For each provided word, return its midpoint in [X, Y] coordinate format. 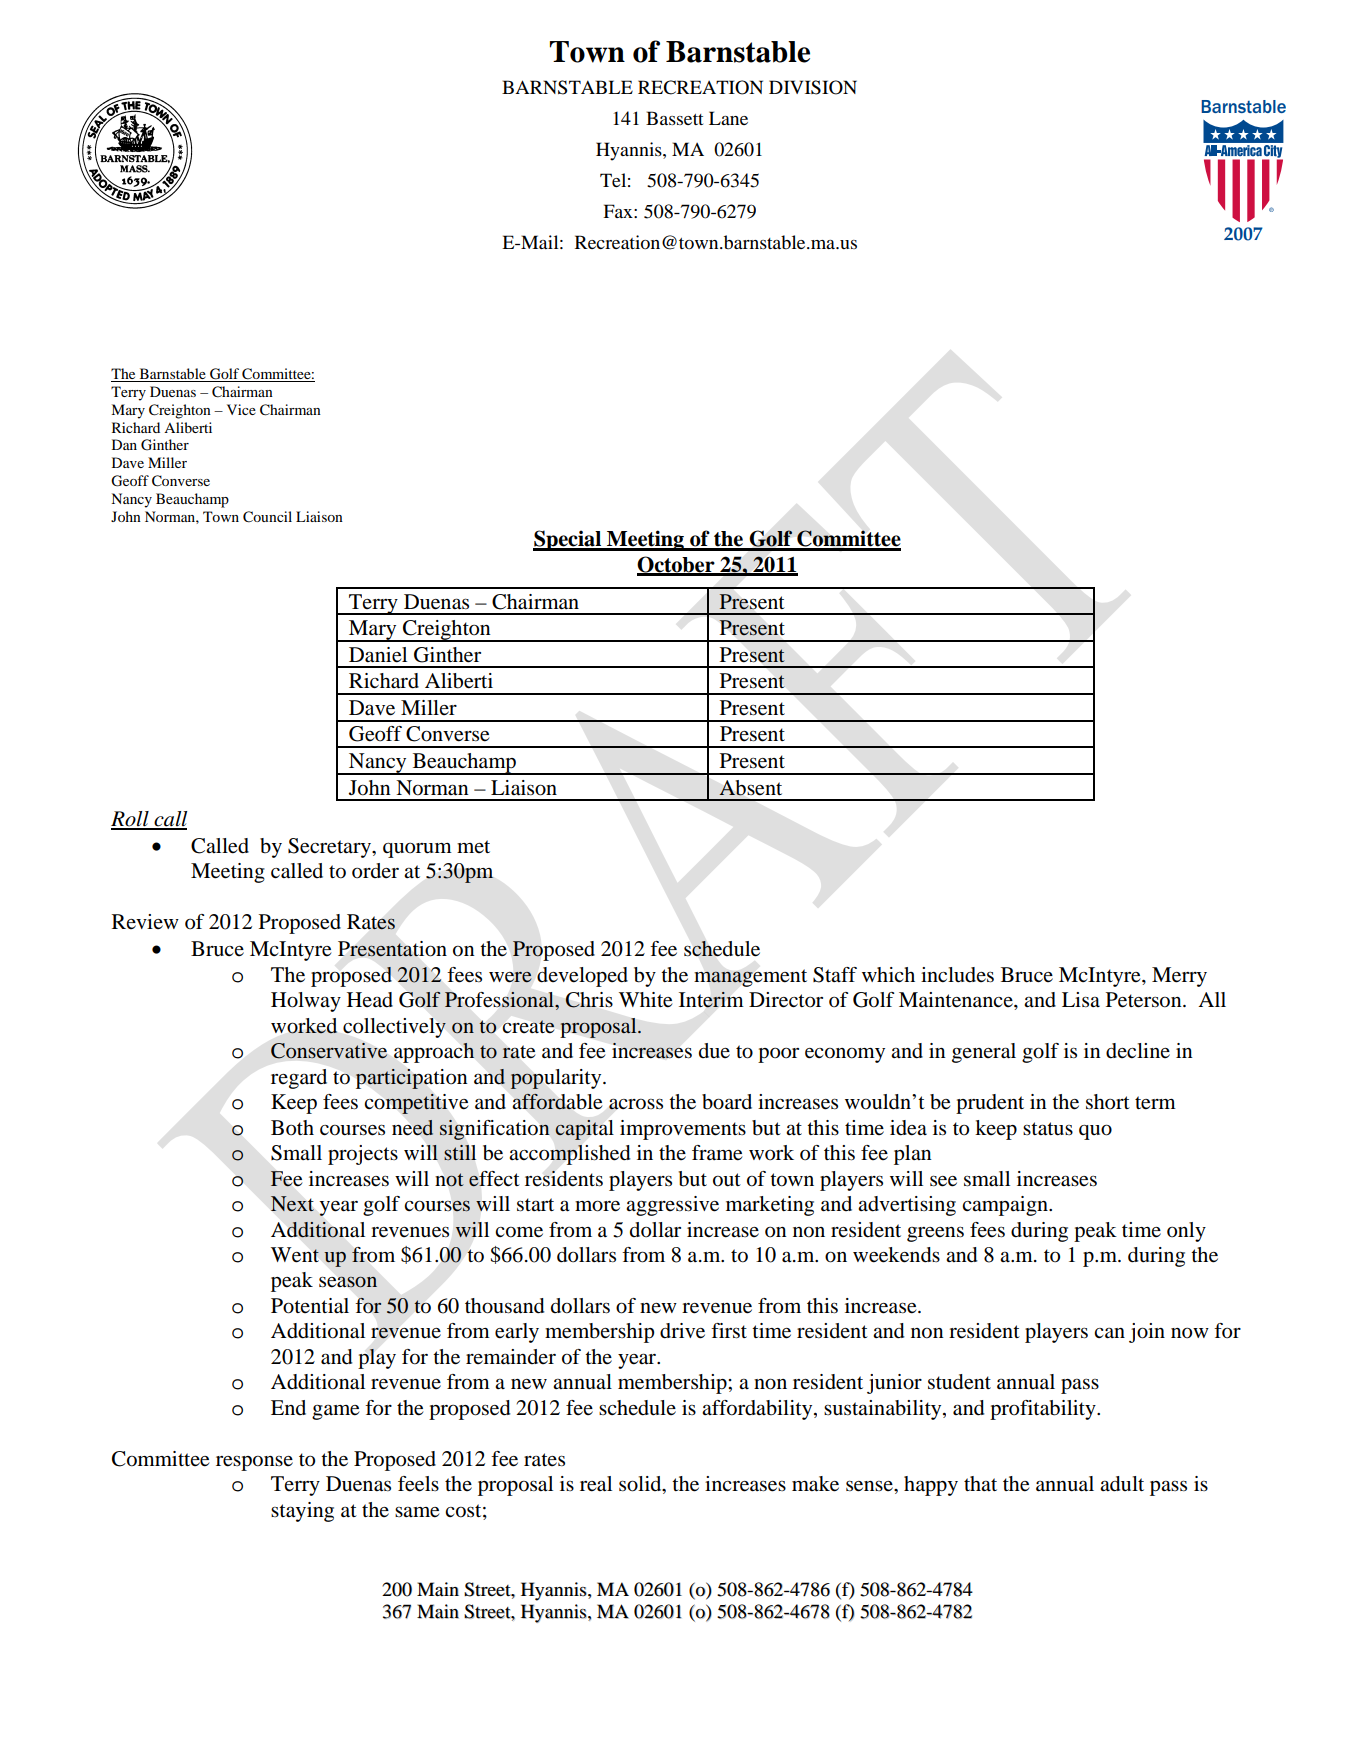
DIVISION [813, 87]
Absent [750, 788]
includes [957, 975]
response [254, 1463]
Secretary [331, 848]
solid [641, 1485]
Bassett [674, 118]
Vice [241, 409]
